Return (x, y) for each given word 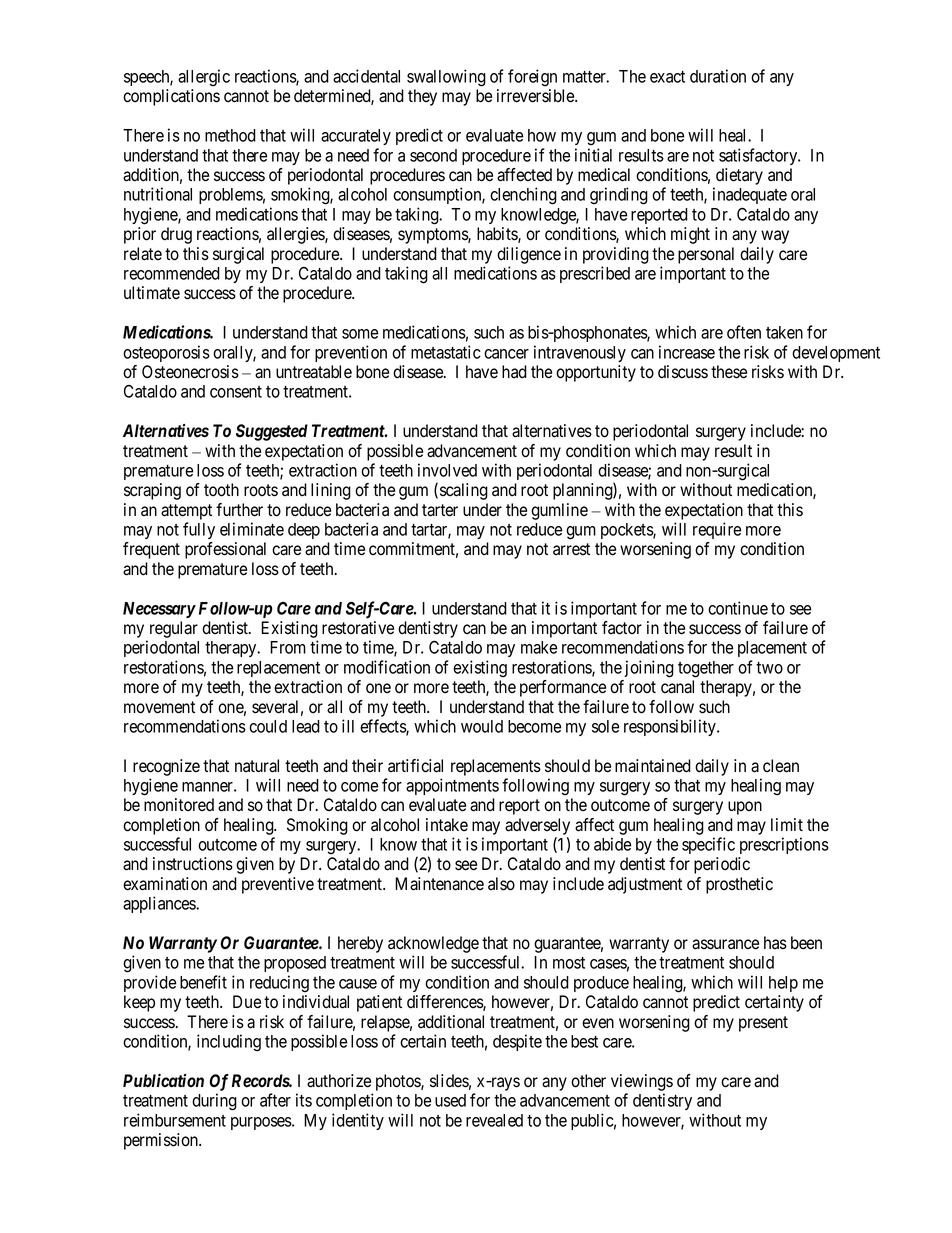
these (729, 372)
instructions (193, 864)
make (539, 647)
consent (236, 392)
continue (738, 608)
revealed (494, 1120)
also (501, 884)
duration (718, 76)
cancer (506, 354)
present (763, 1024)
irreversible (536, 96)
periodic (722, 865)
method (230, 135)
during (214, 1102)
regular (174, 629)
